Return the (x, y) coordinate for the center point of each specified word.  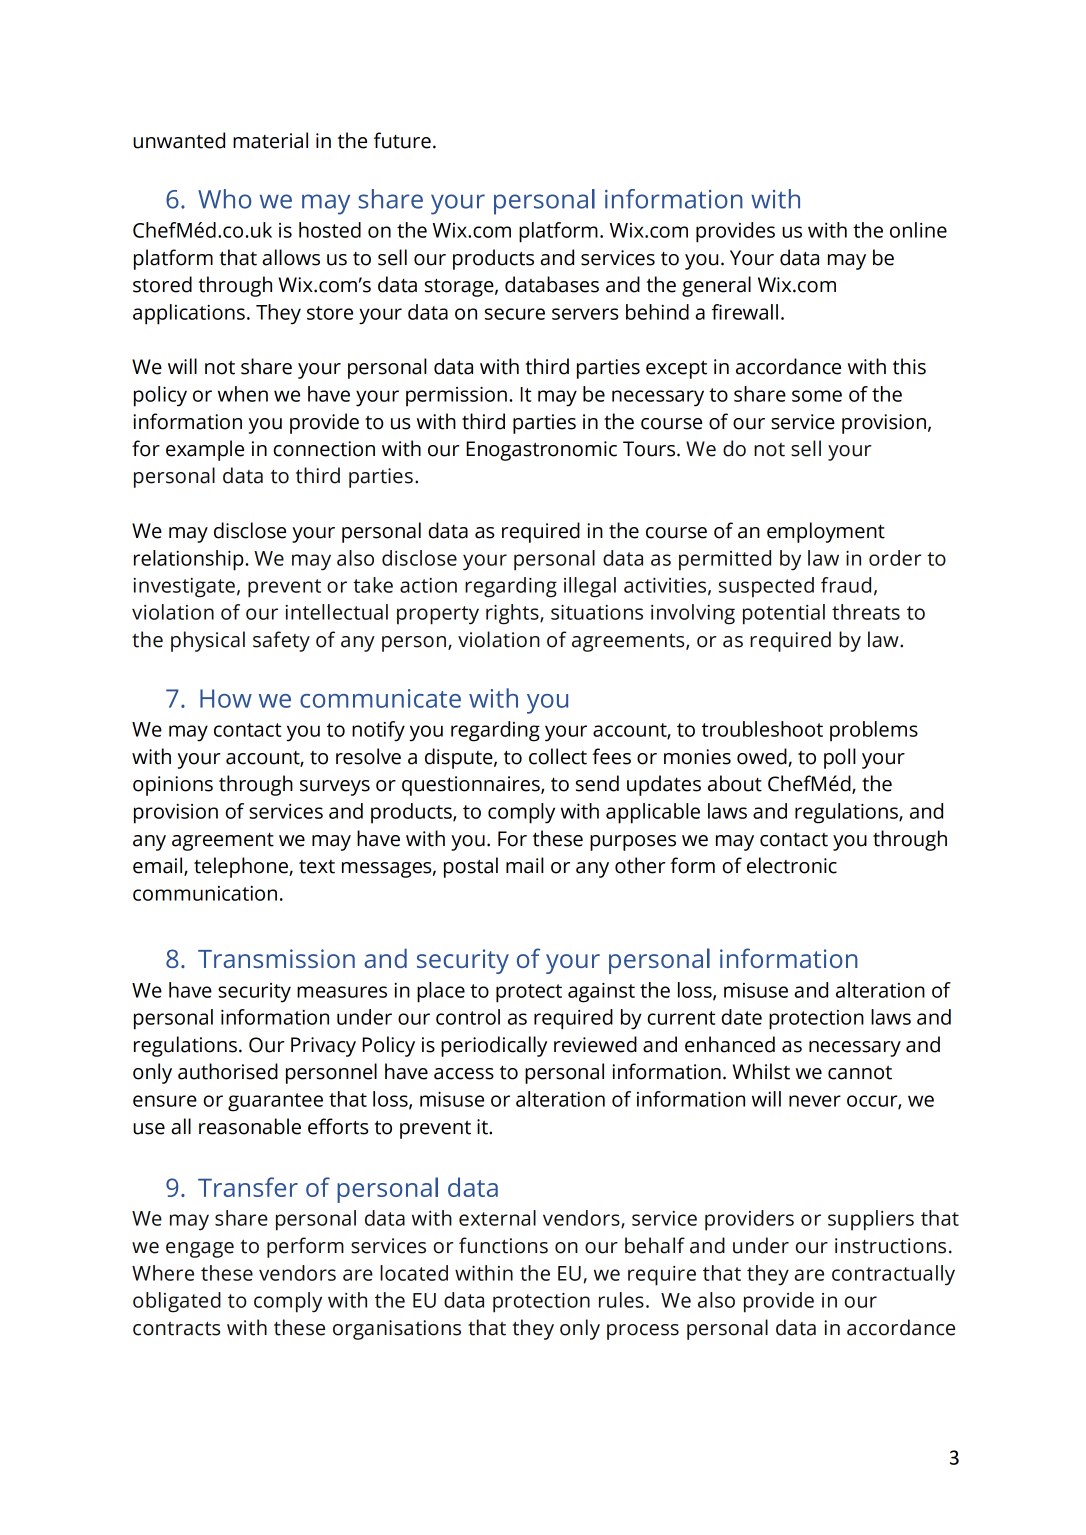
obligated (177, 1302)
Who (224, 199)
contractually (893, 1275)
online (918, 230)
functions (503, 1245)
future (402, 140)
